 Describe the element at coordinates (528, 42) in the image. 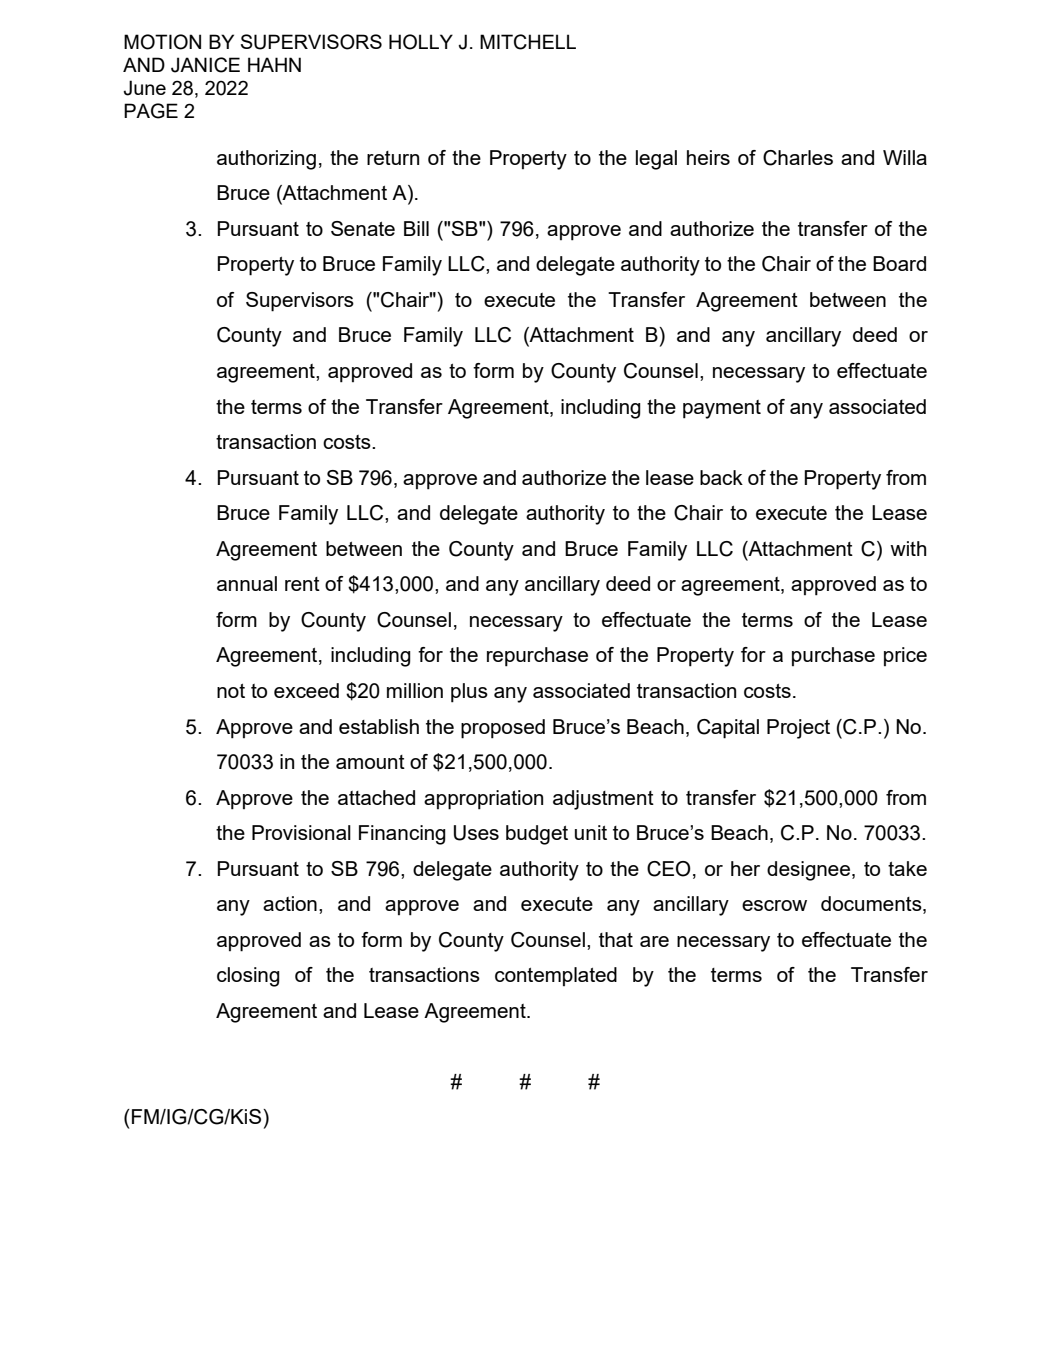

I see `MITCHELL` at that location.
